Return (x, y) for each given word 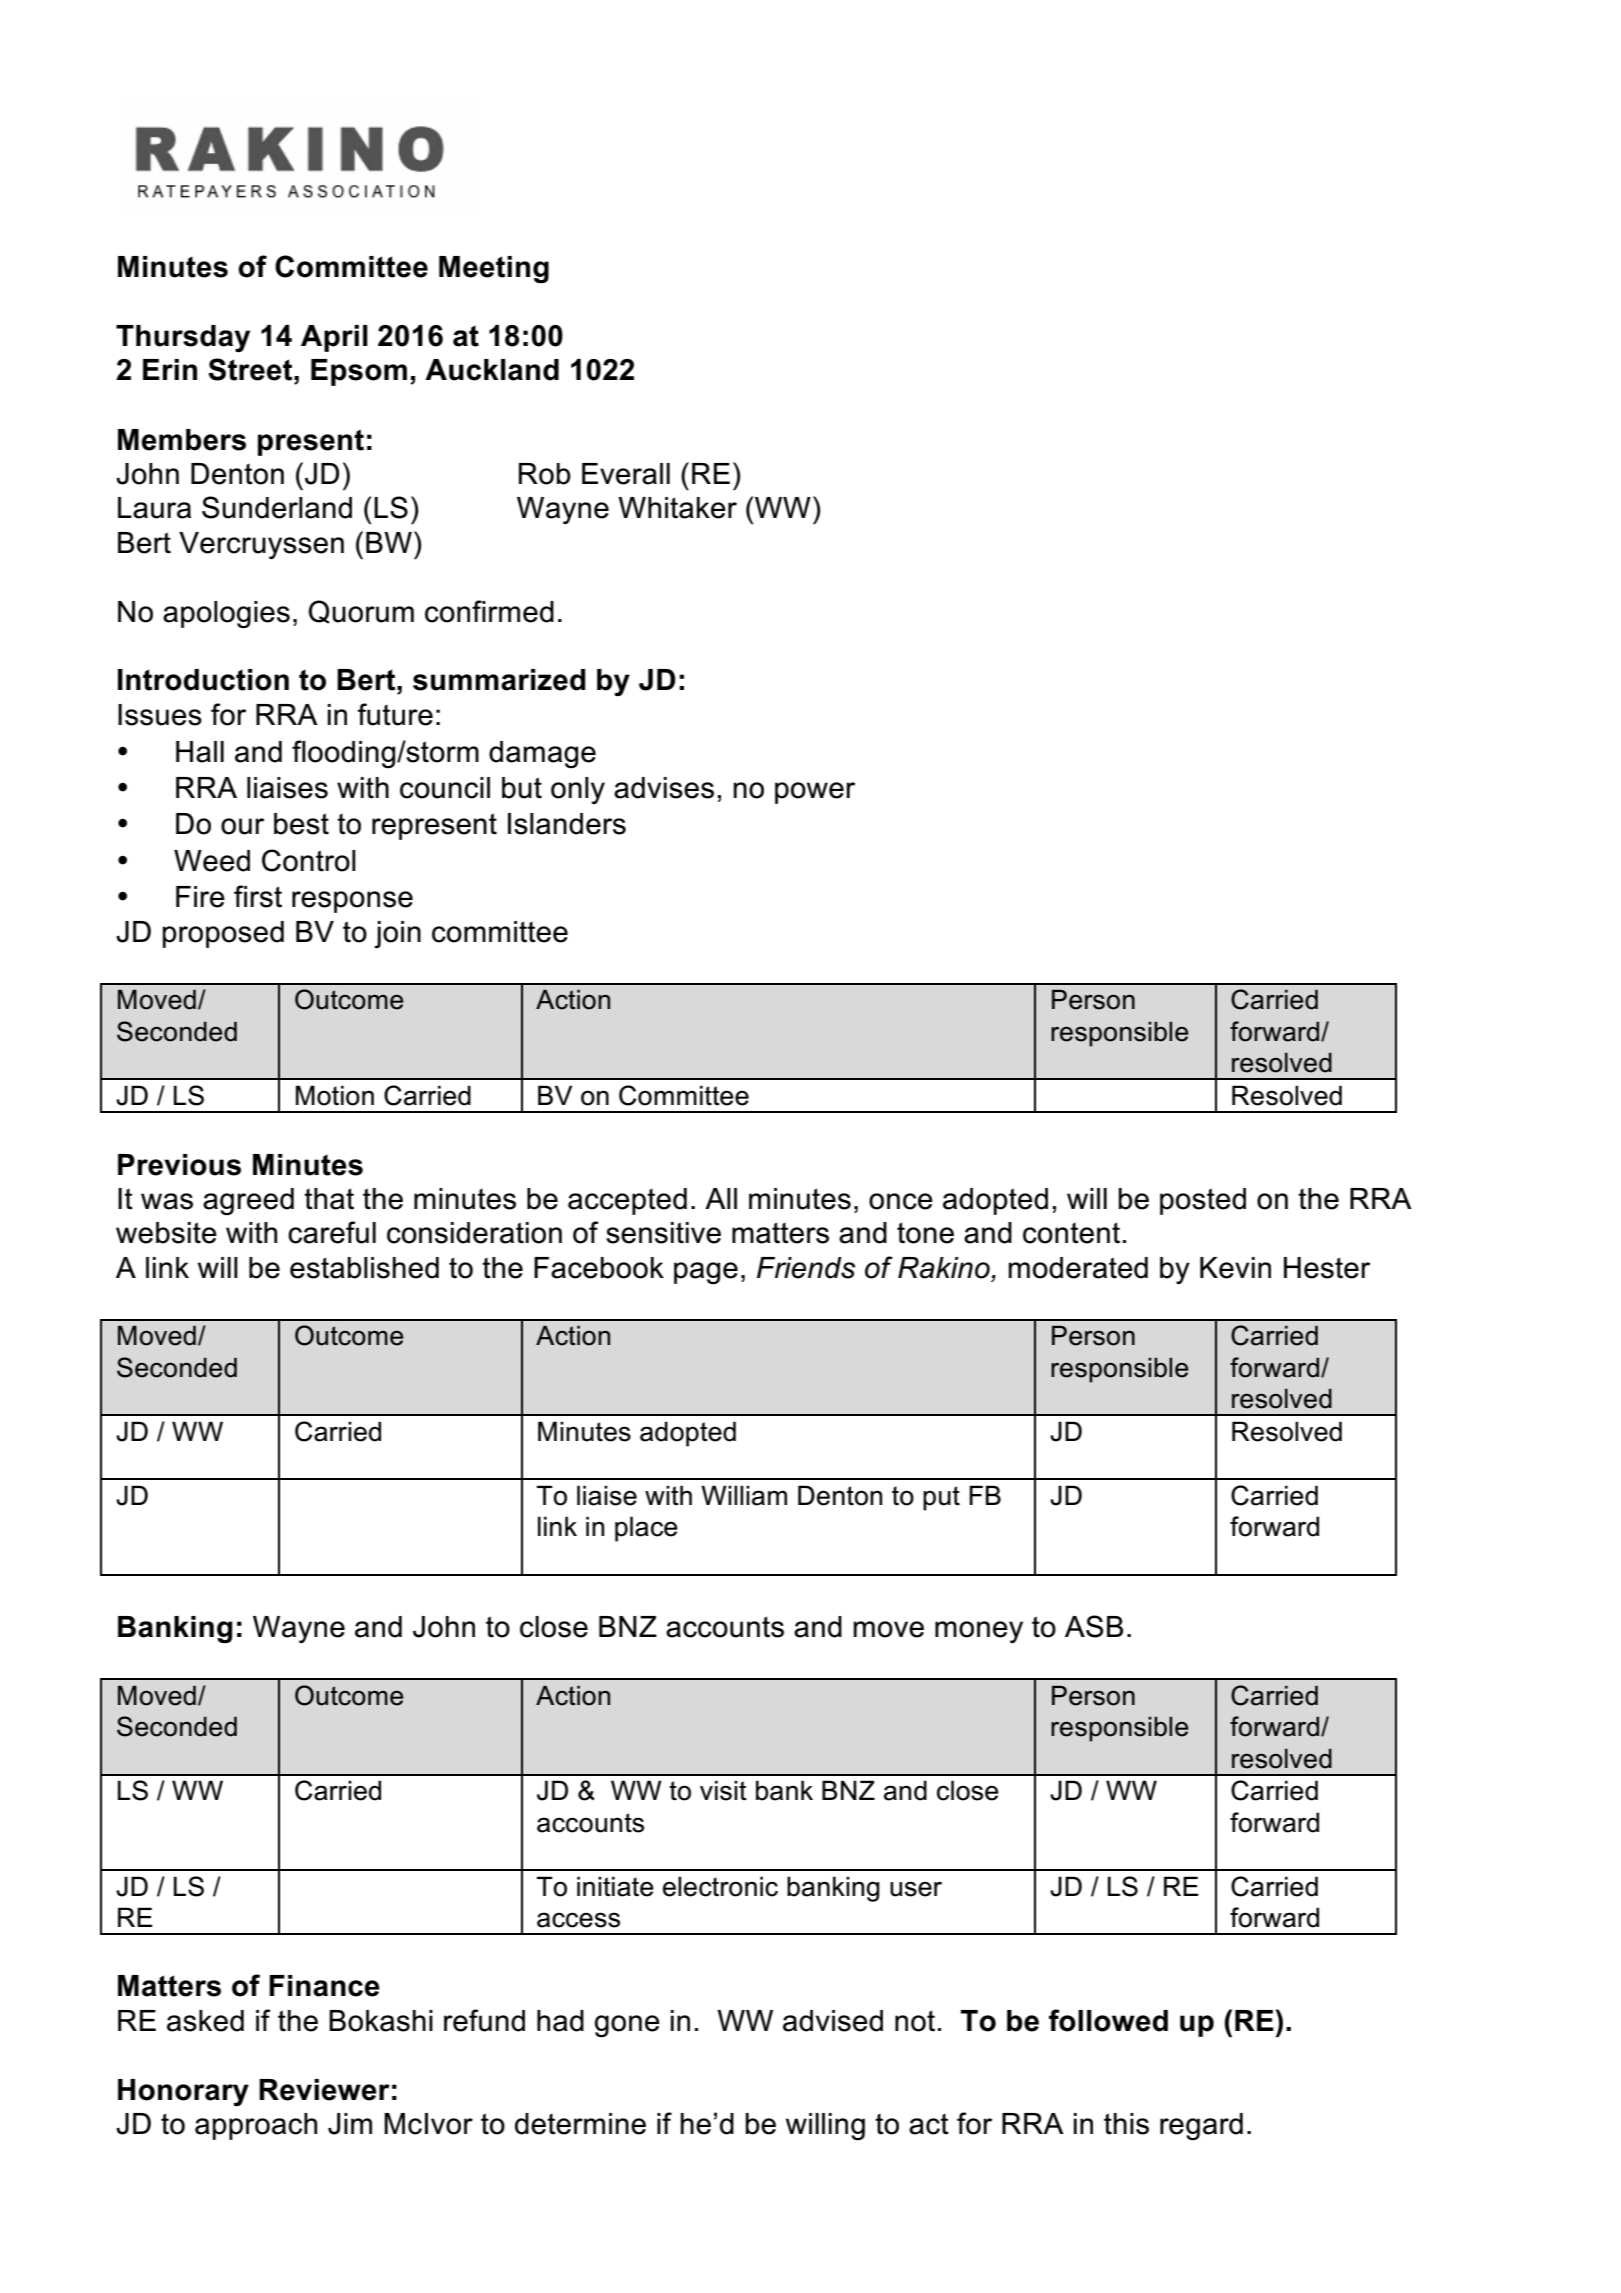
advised (833, 2021)
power (815, 793)
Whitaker (677, 508)
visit (723, 1790)
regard (1201, 2126)
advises (664, 788)
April (334, 338)
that (329, 1199)
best (301, 824)
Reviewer (324, 2090)
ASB (1094, 1626)
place (646, 1529)
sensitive (663, 1233)
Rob (545, 474)
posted (1203, 1201)
